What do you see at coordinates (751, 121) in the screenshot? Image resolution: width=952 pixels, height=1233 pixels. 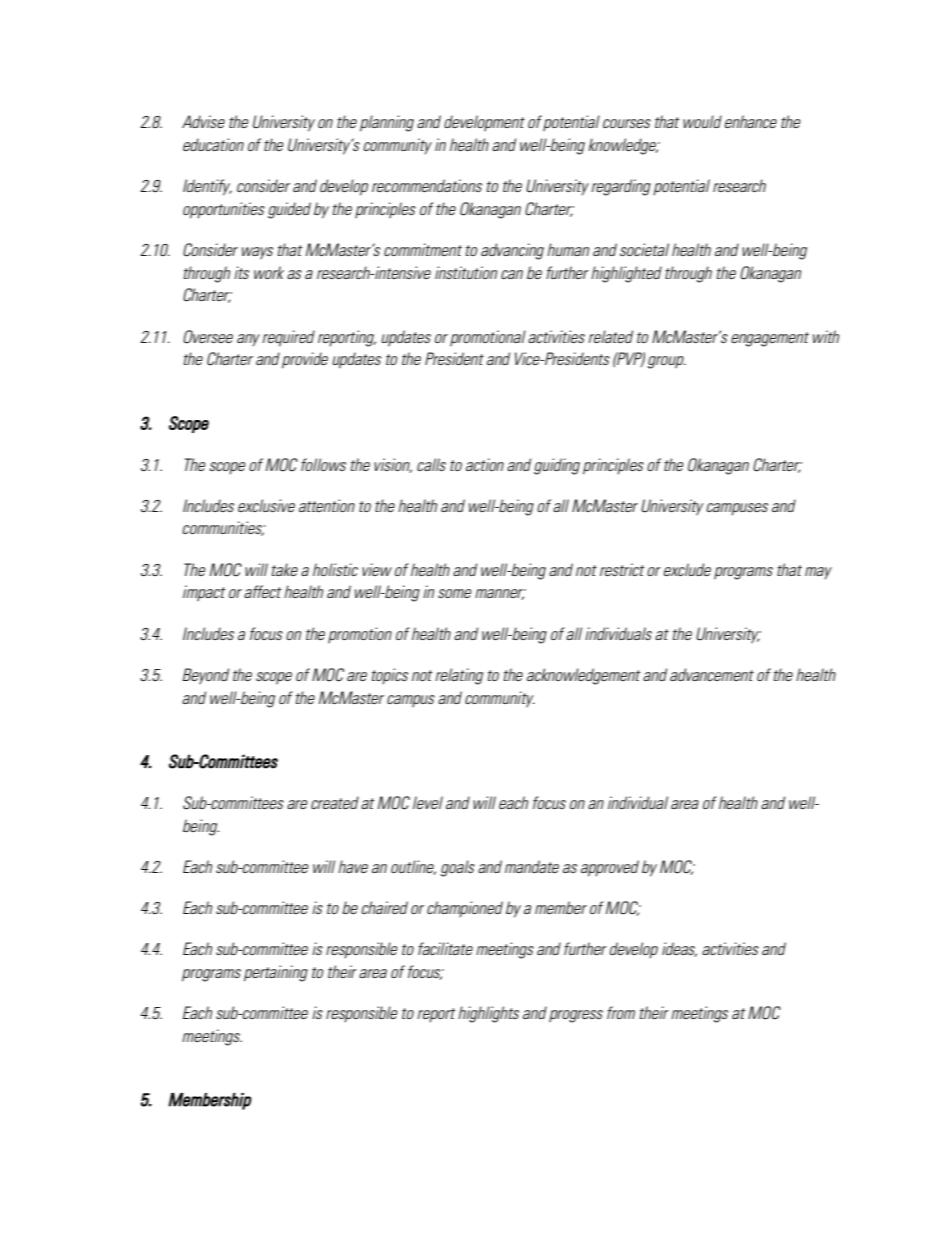 I see `enhance` at bounding box center [751, 121].
